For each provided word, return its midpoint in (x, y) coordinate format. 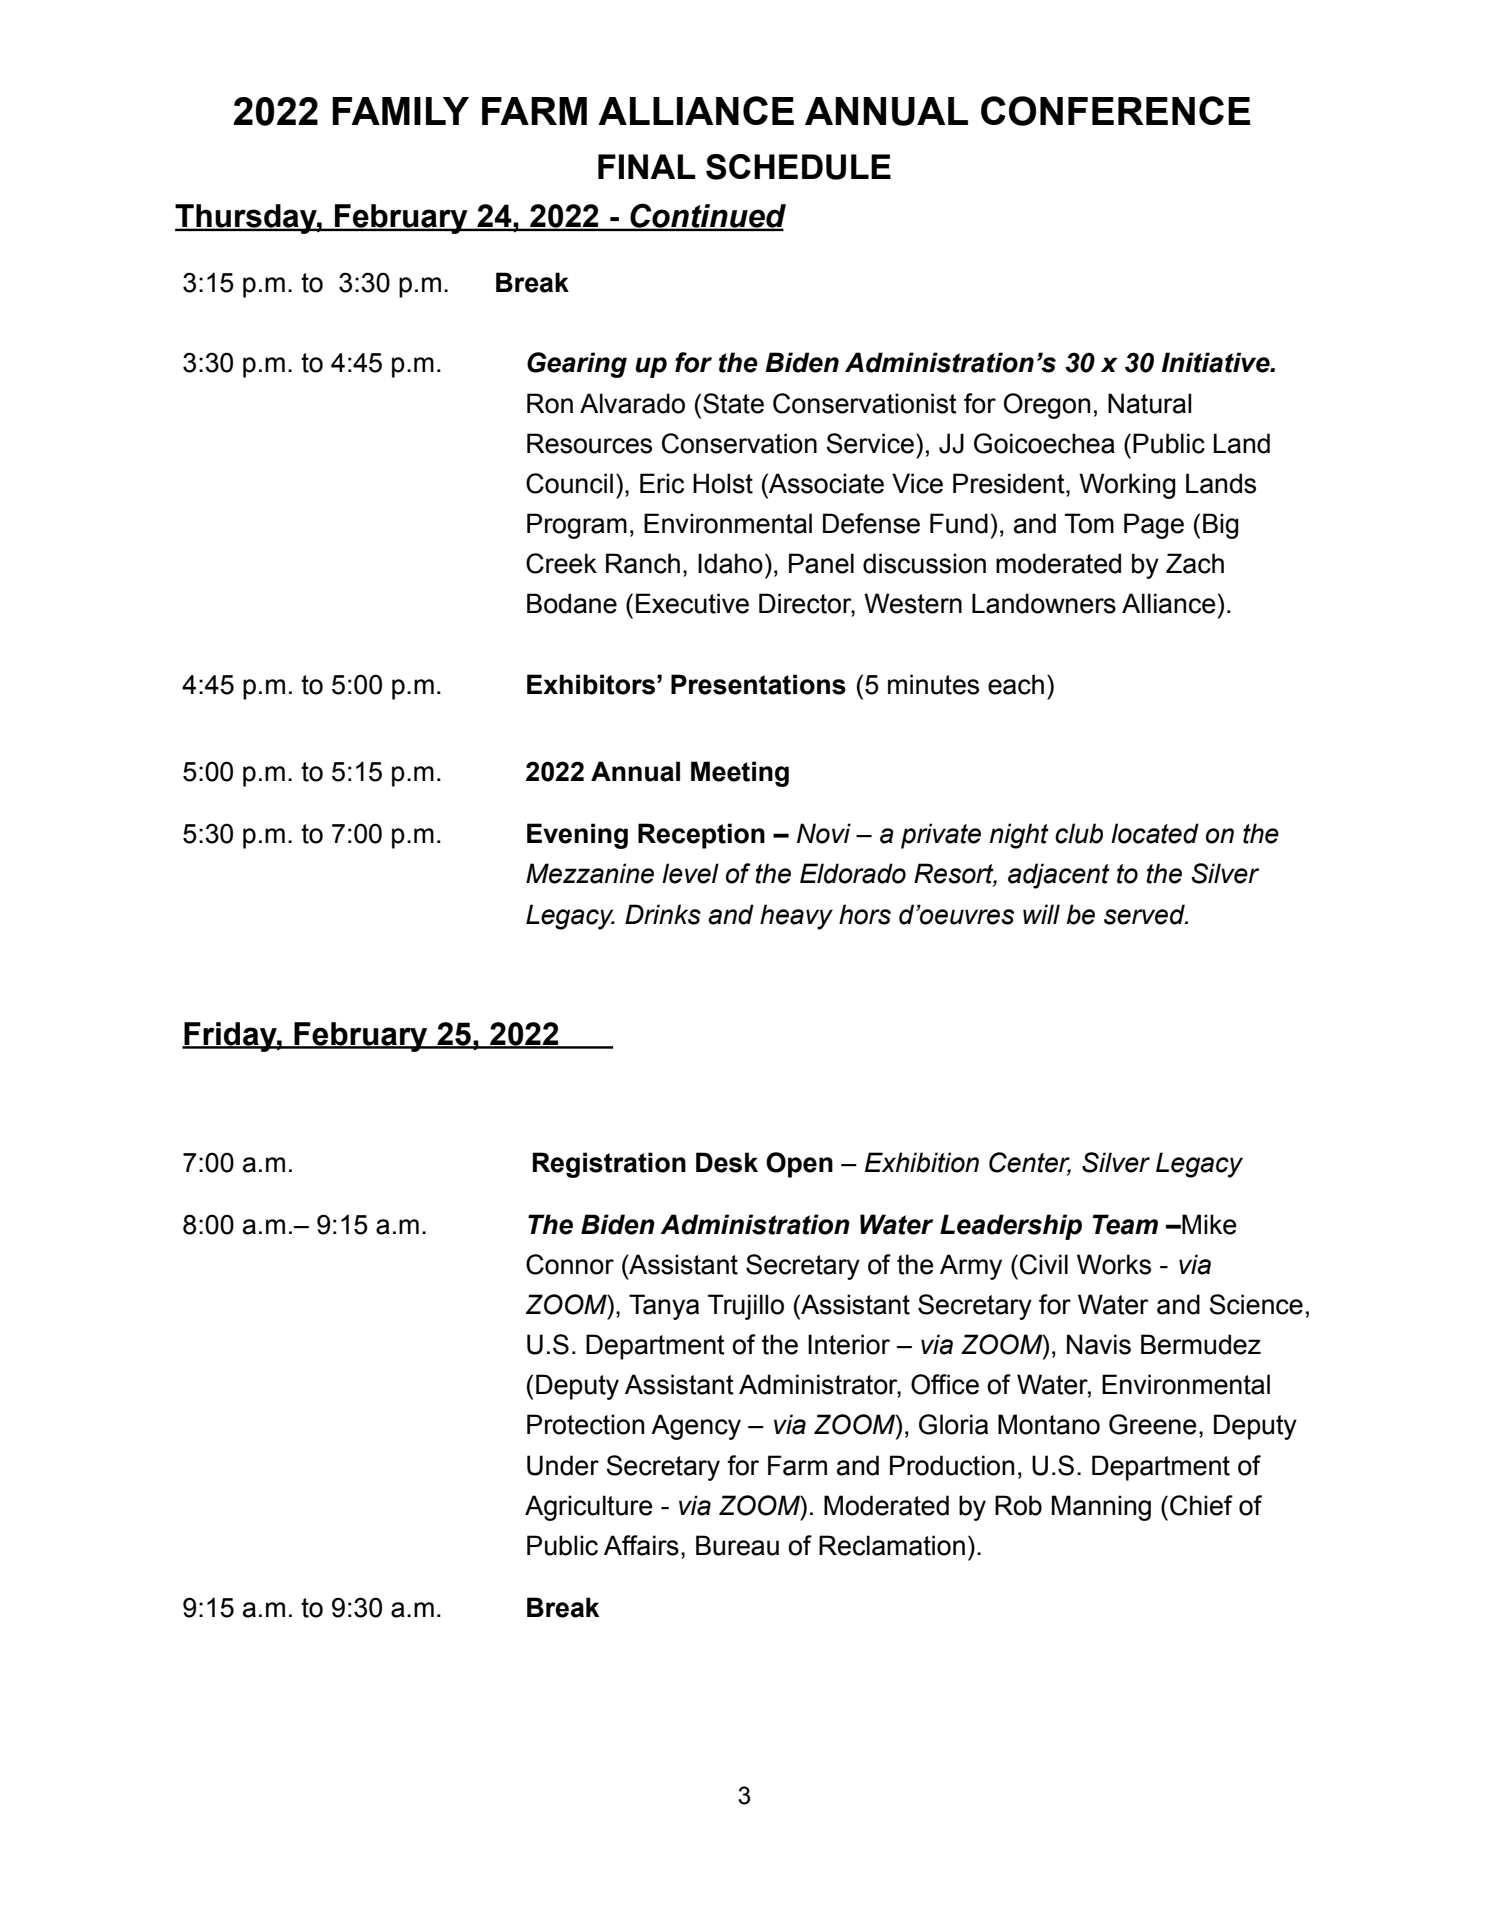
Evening (577, 836)
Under (563, 1465)
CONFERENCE (1115, 111)
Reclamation (892, 1545)
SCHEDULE (798, 167)
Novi (824, 833)
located (1155, 833)
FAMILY (400, 111)
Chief (1201, 1505)
